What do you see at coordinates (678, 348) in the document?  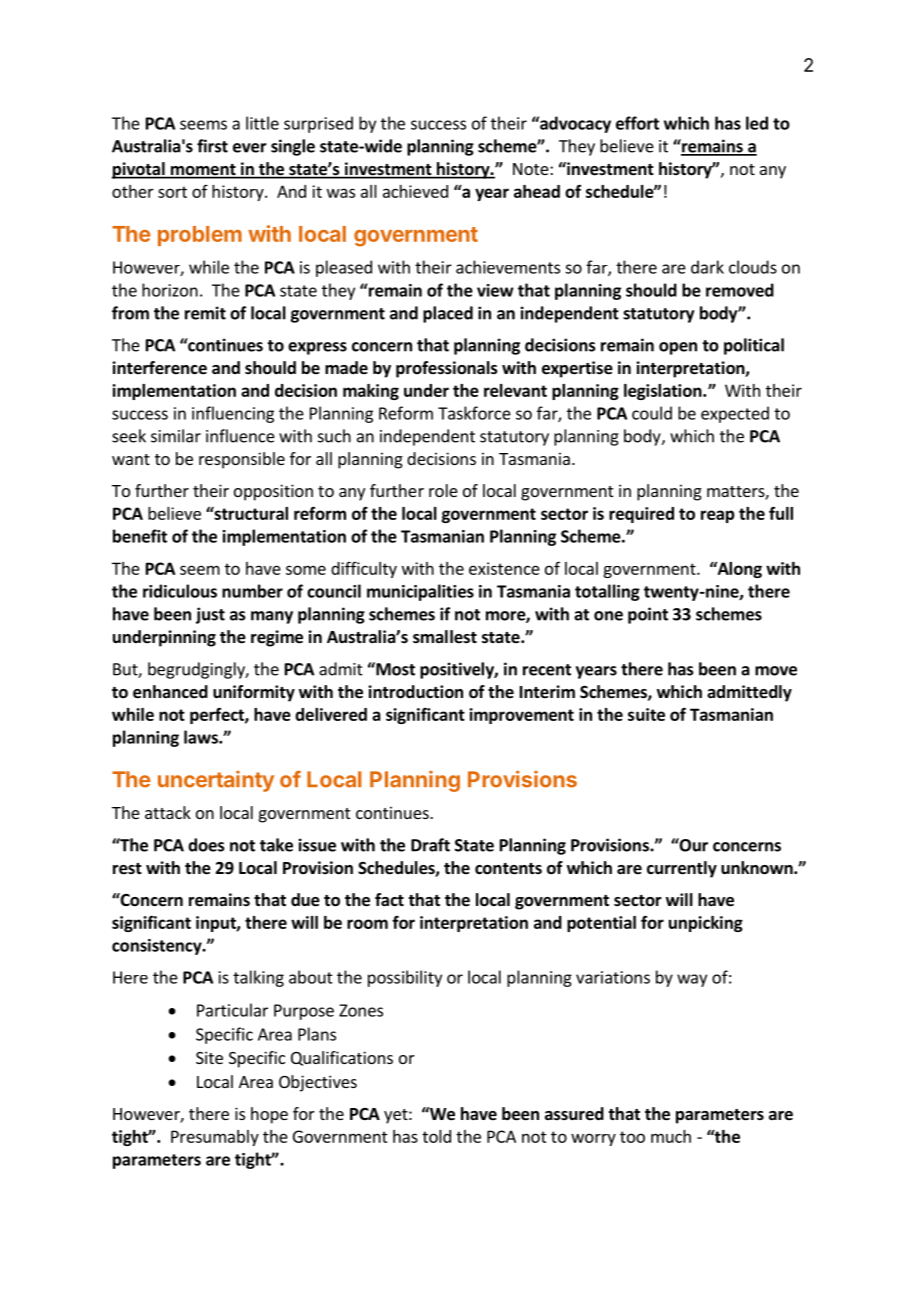 I see `open` at bounding box center [678, 348].
